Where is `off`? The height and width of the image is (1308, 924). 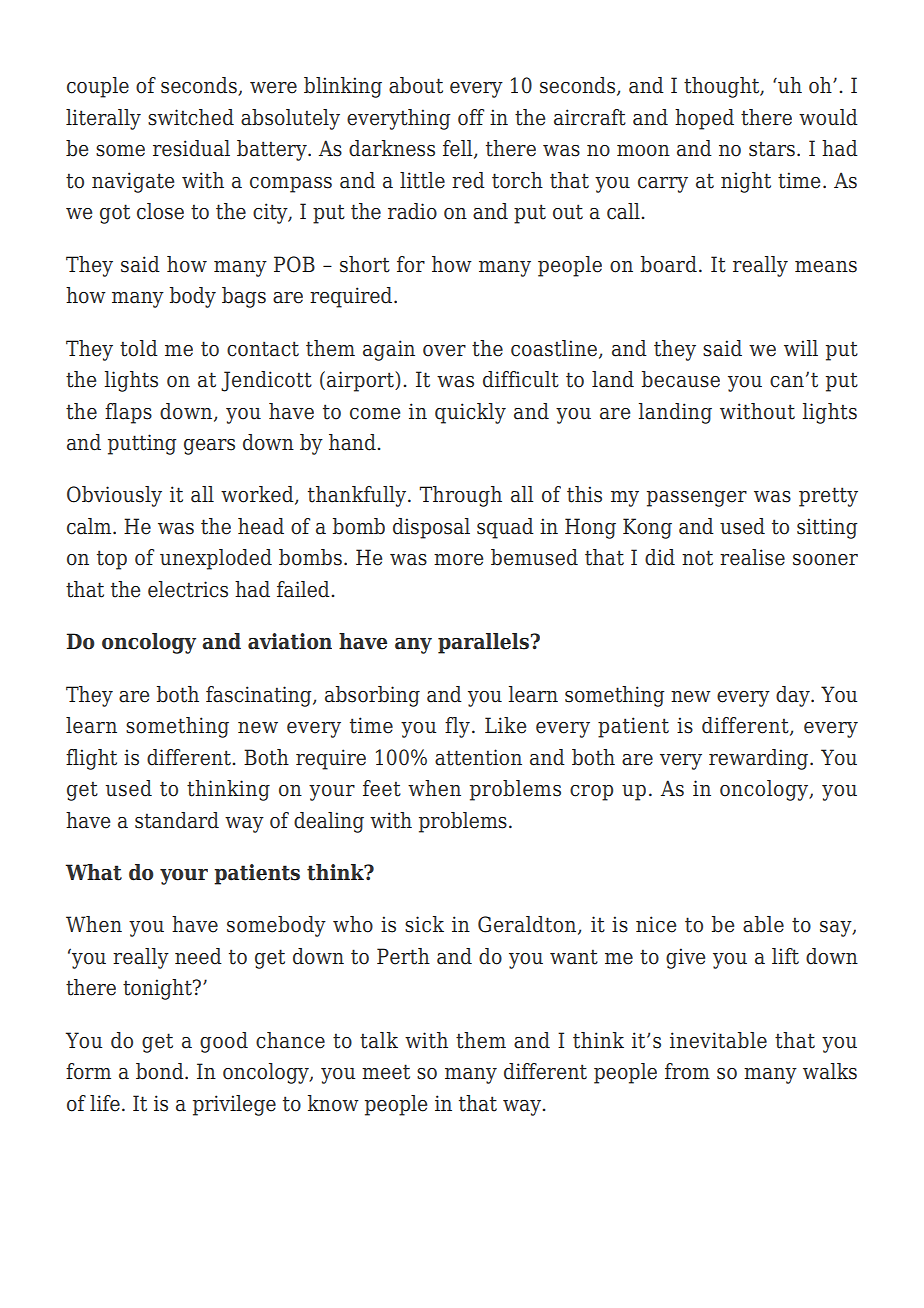
off is located at coordinates (471, 117).
